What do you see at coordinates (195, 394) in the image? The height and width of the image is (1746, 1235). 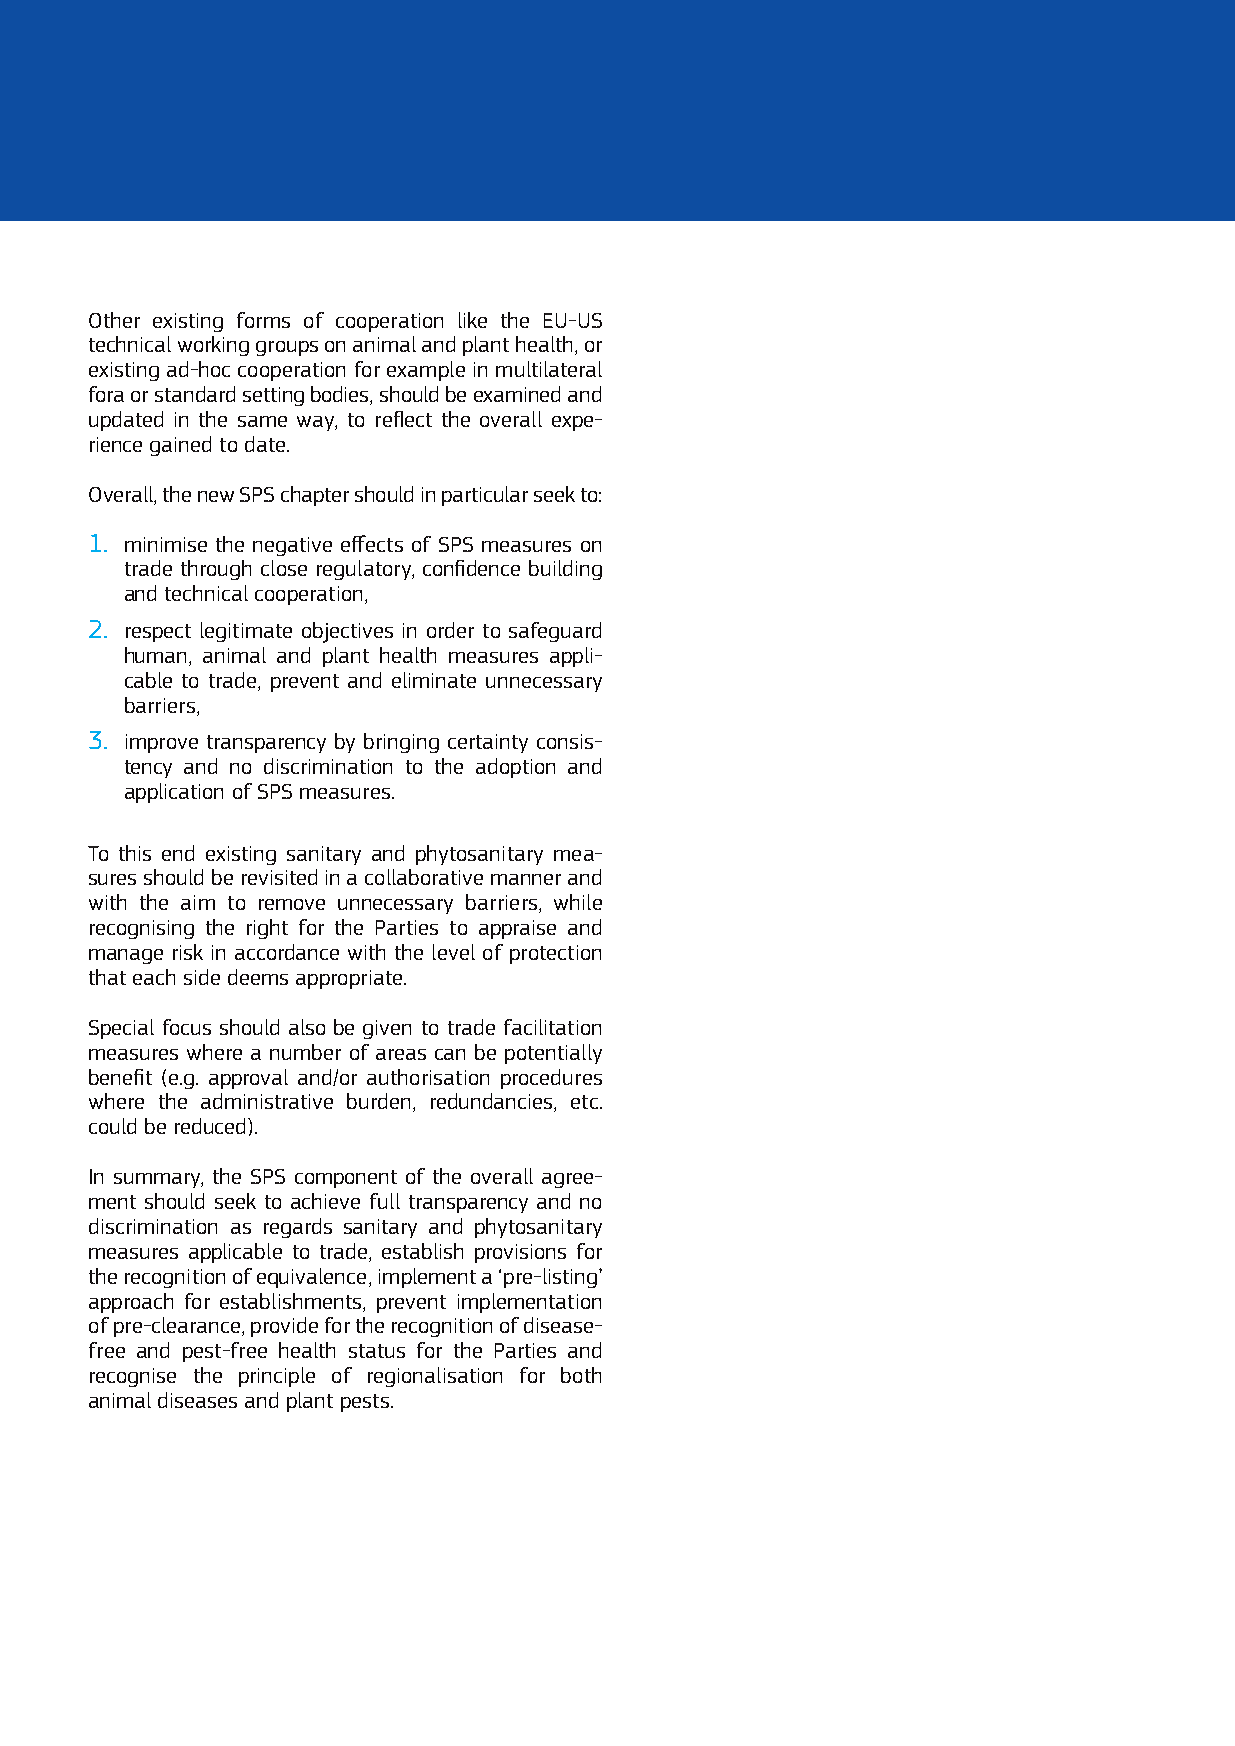 I see `standard` at bounding box center [195, 394].
